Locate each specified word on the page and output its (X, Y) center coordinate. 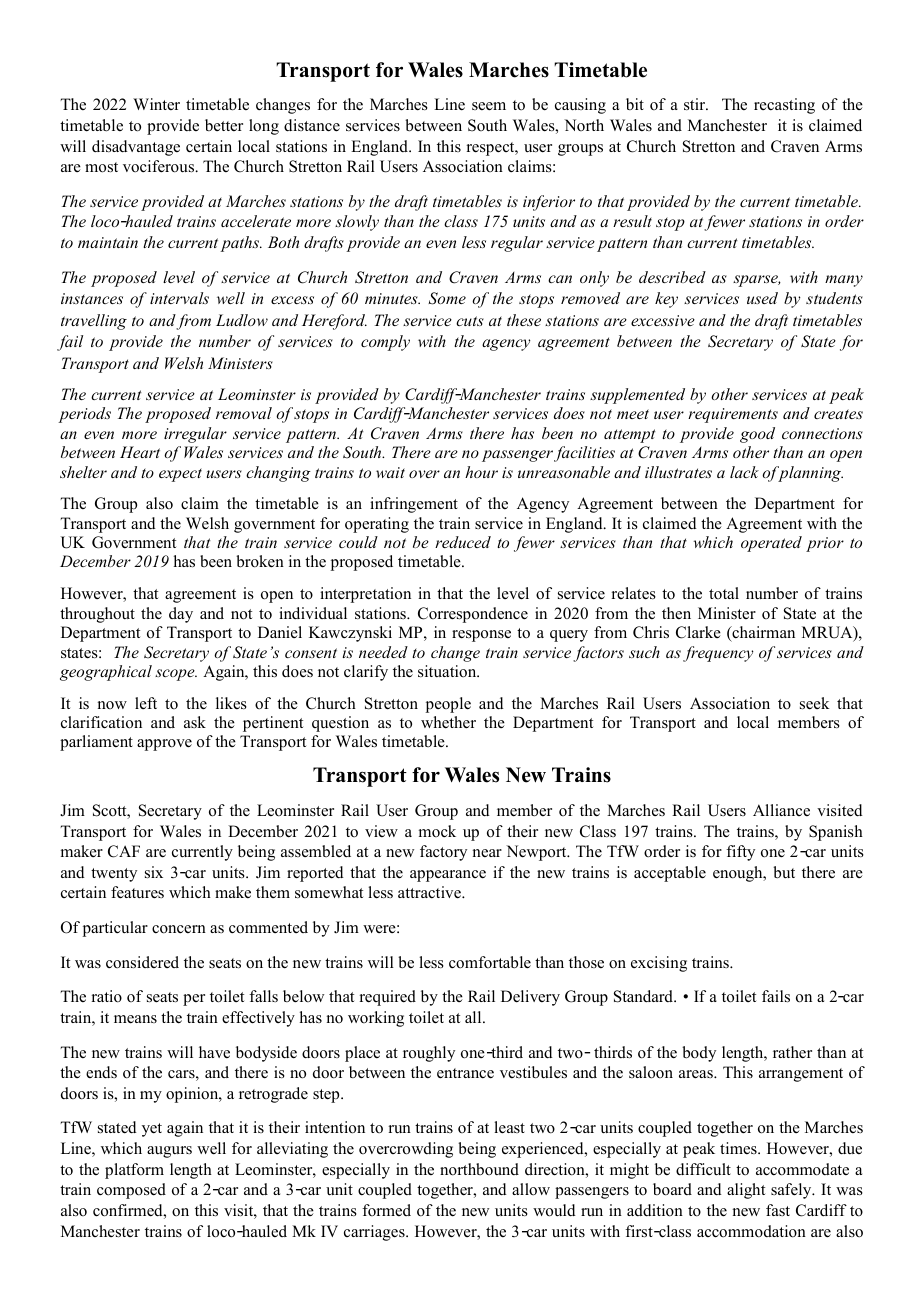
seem (489, 106)
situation (448, 671)
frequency (718, 654)
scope (176, 675)
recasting (784, 106)
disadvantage (136, 148)
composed (131, 1191)
